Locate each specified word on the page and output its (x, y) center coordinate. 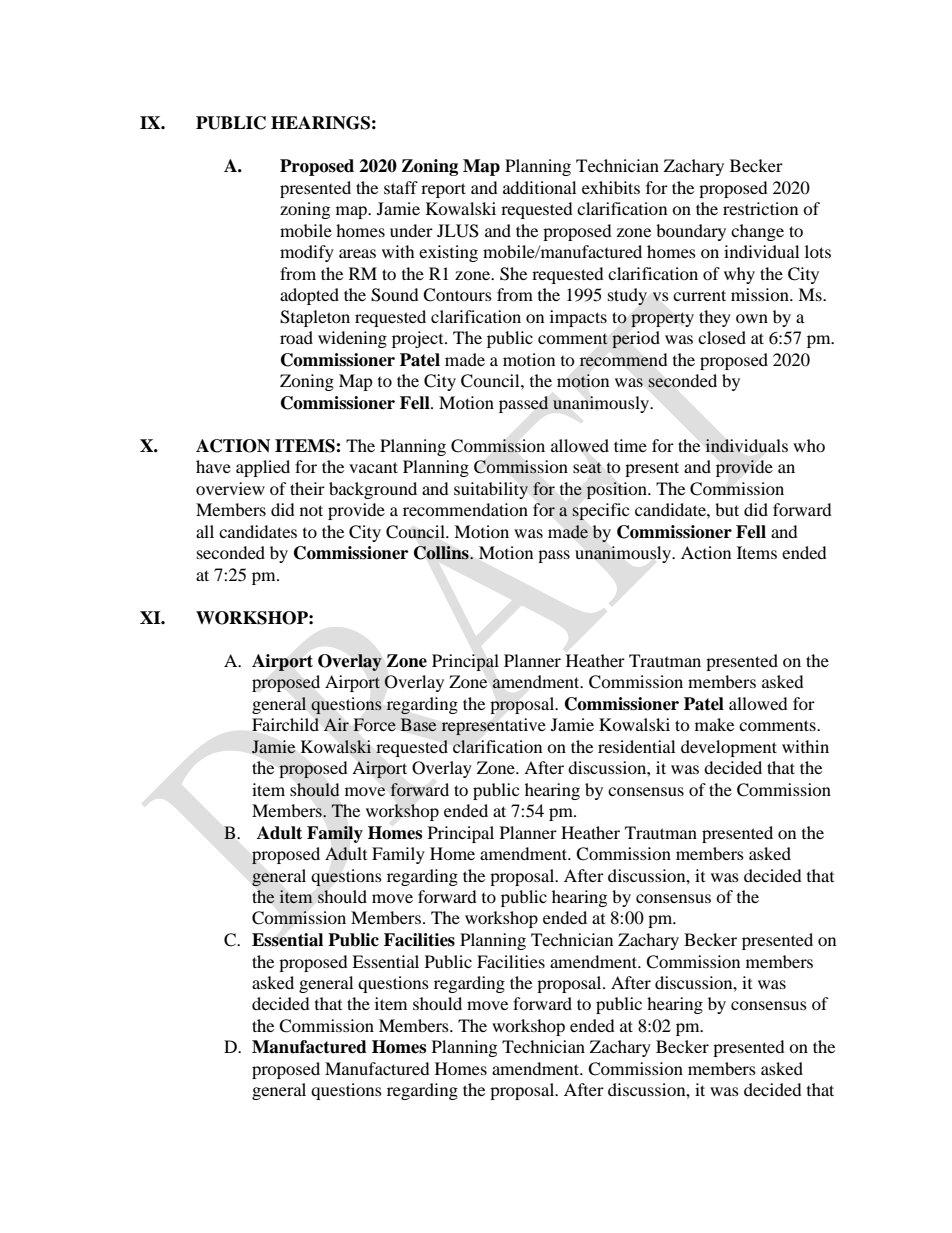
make (714, 724)
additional (539, 187)
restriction (760, 208)
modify (307, 253)
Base (418, 724)
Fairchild (285, 724)
